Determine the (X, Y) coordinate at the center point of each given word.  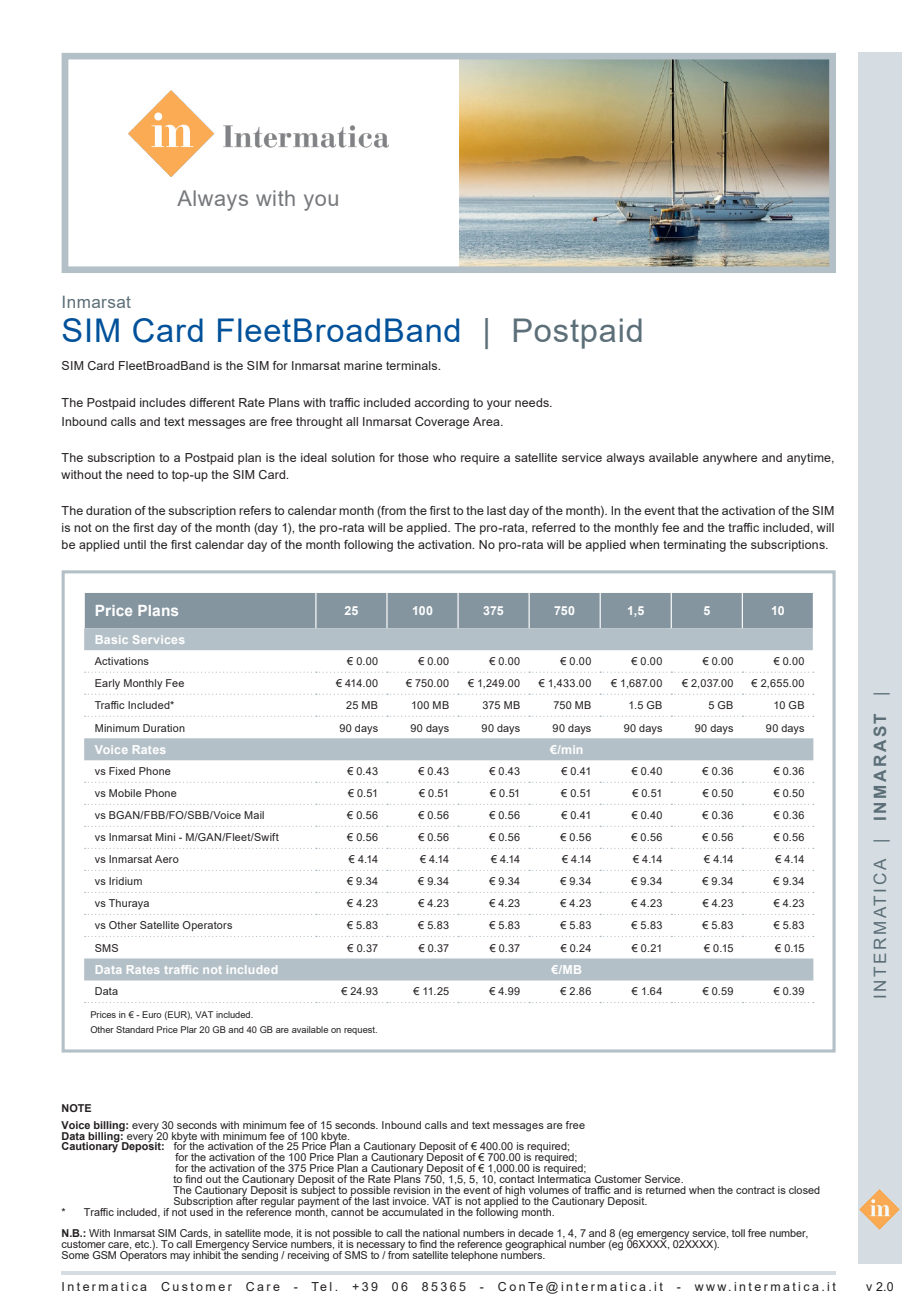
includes (163, 402)
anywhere (730, 459)
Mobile (125, 793)
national (441, 1233)
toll (738, 1233)
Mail (254, 815)
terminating (694, 546)
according (441, 404)
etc (143, 1244)
